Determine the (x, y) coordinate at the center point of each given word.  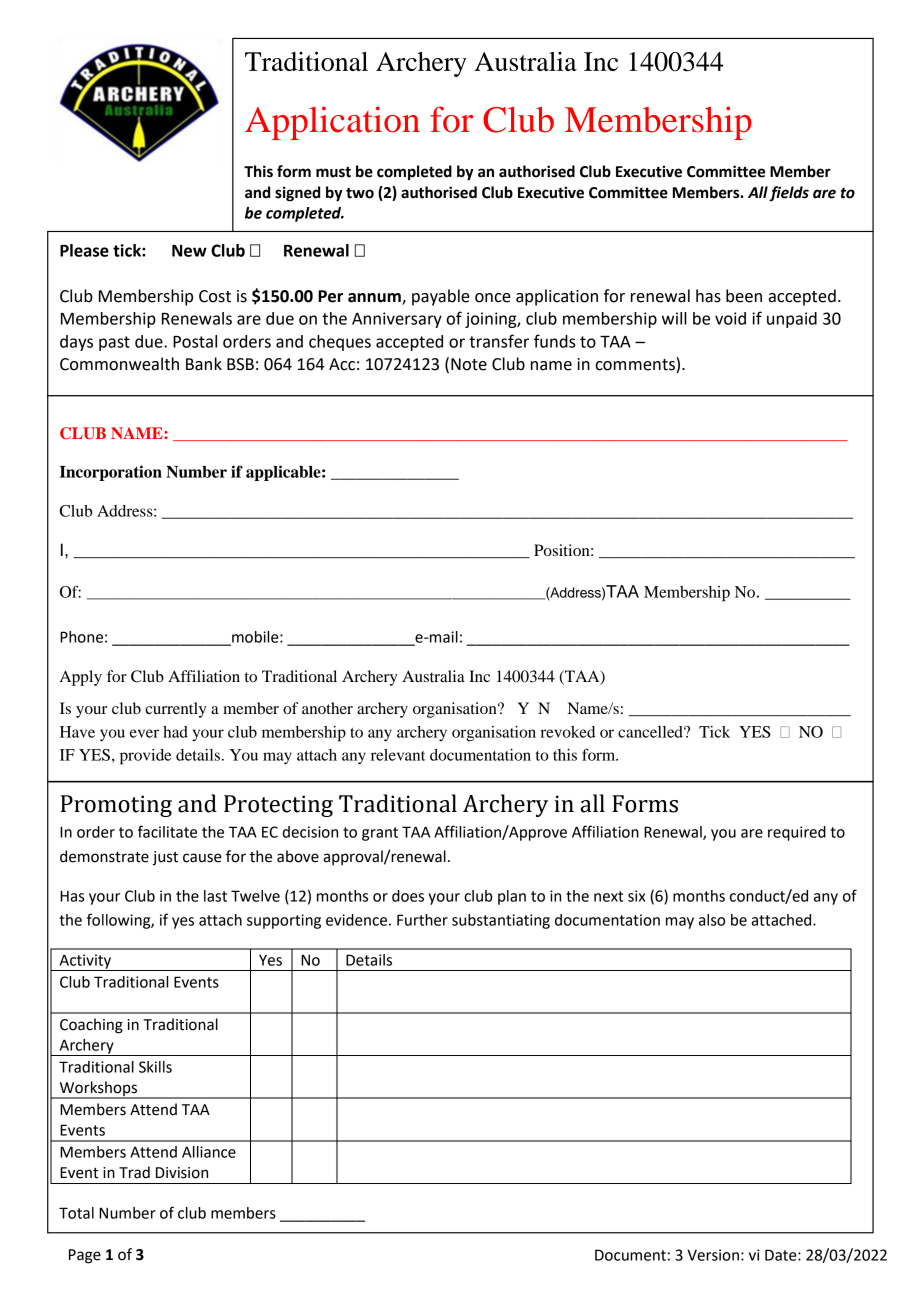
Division (182, 1173)
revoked (567, 732)
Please (84, 250)
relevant (398, 755)
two (360, 193)
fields (789, 194)
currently (176, 710)
